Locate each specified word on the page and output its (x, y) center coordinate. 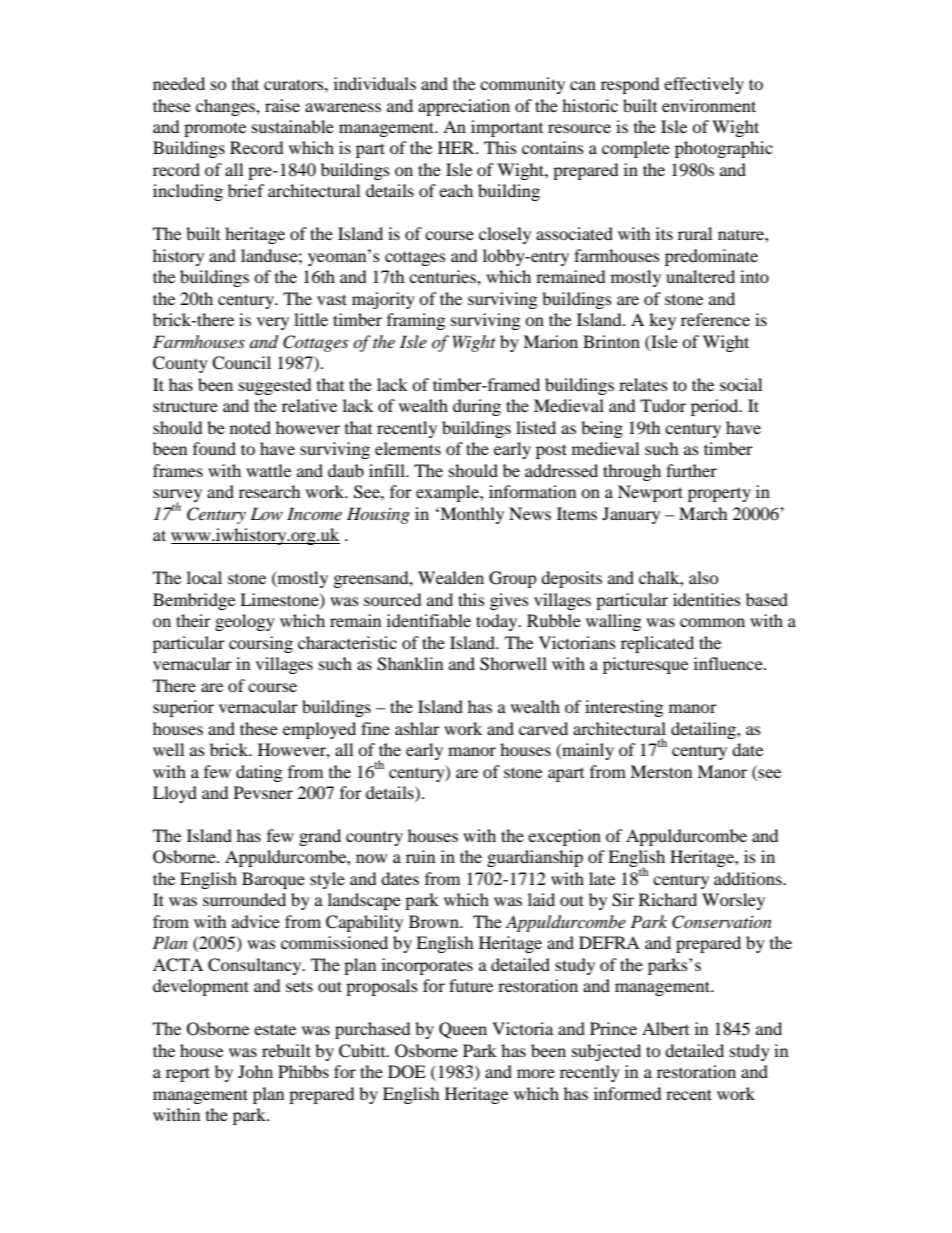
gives (509, 601)
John (255, 1071)
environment (709, 105)
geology (245, 622)
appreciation (464, 107)
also (703, 577)
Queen (463, 1030)
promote (215, 129)
